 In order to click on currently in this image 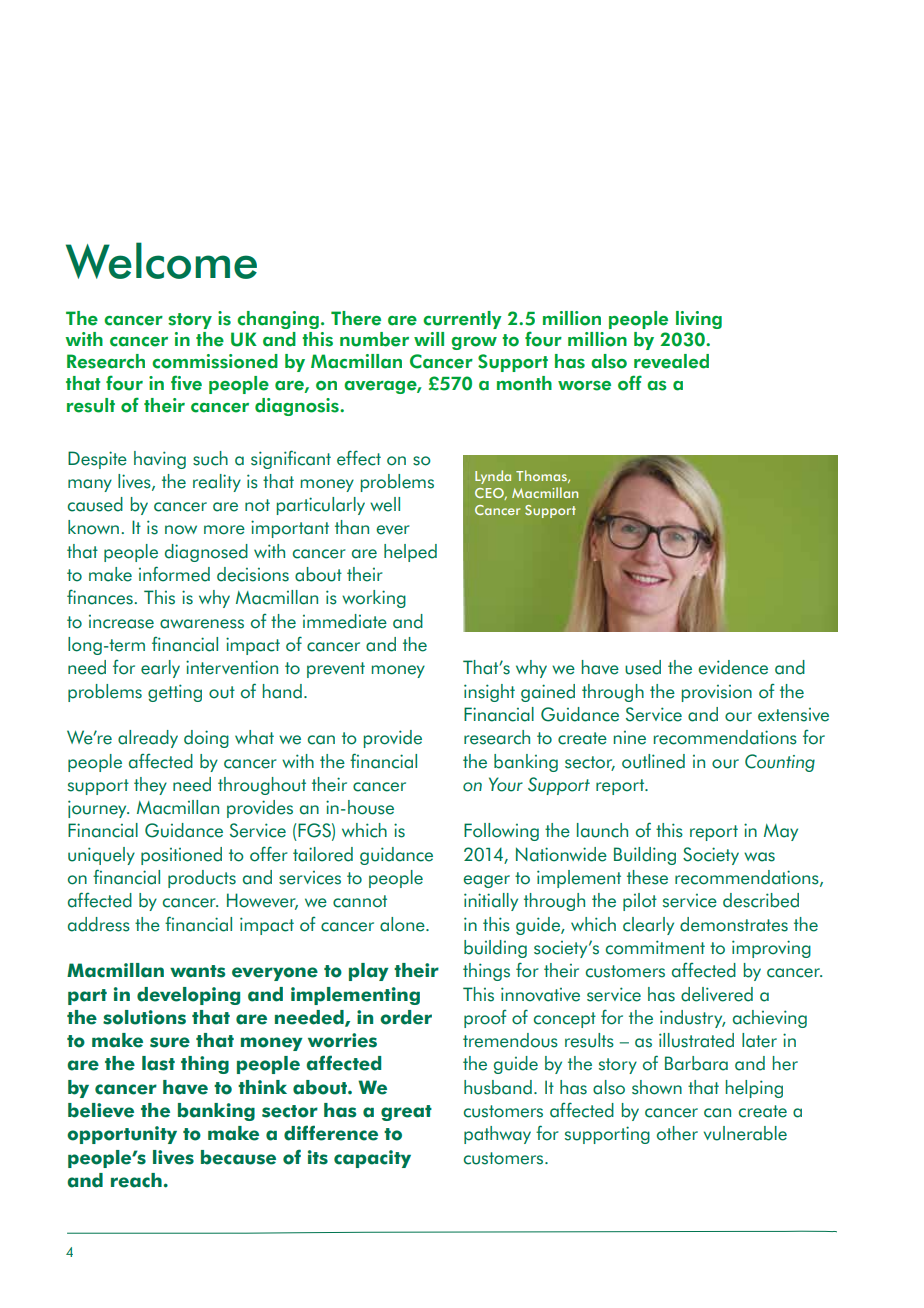, I will do `click(462, 320)`.
